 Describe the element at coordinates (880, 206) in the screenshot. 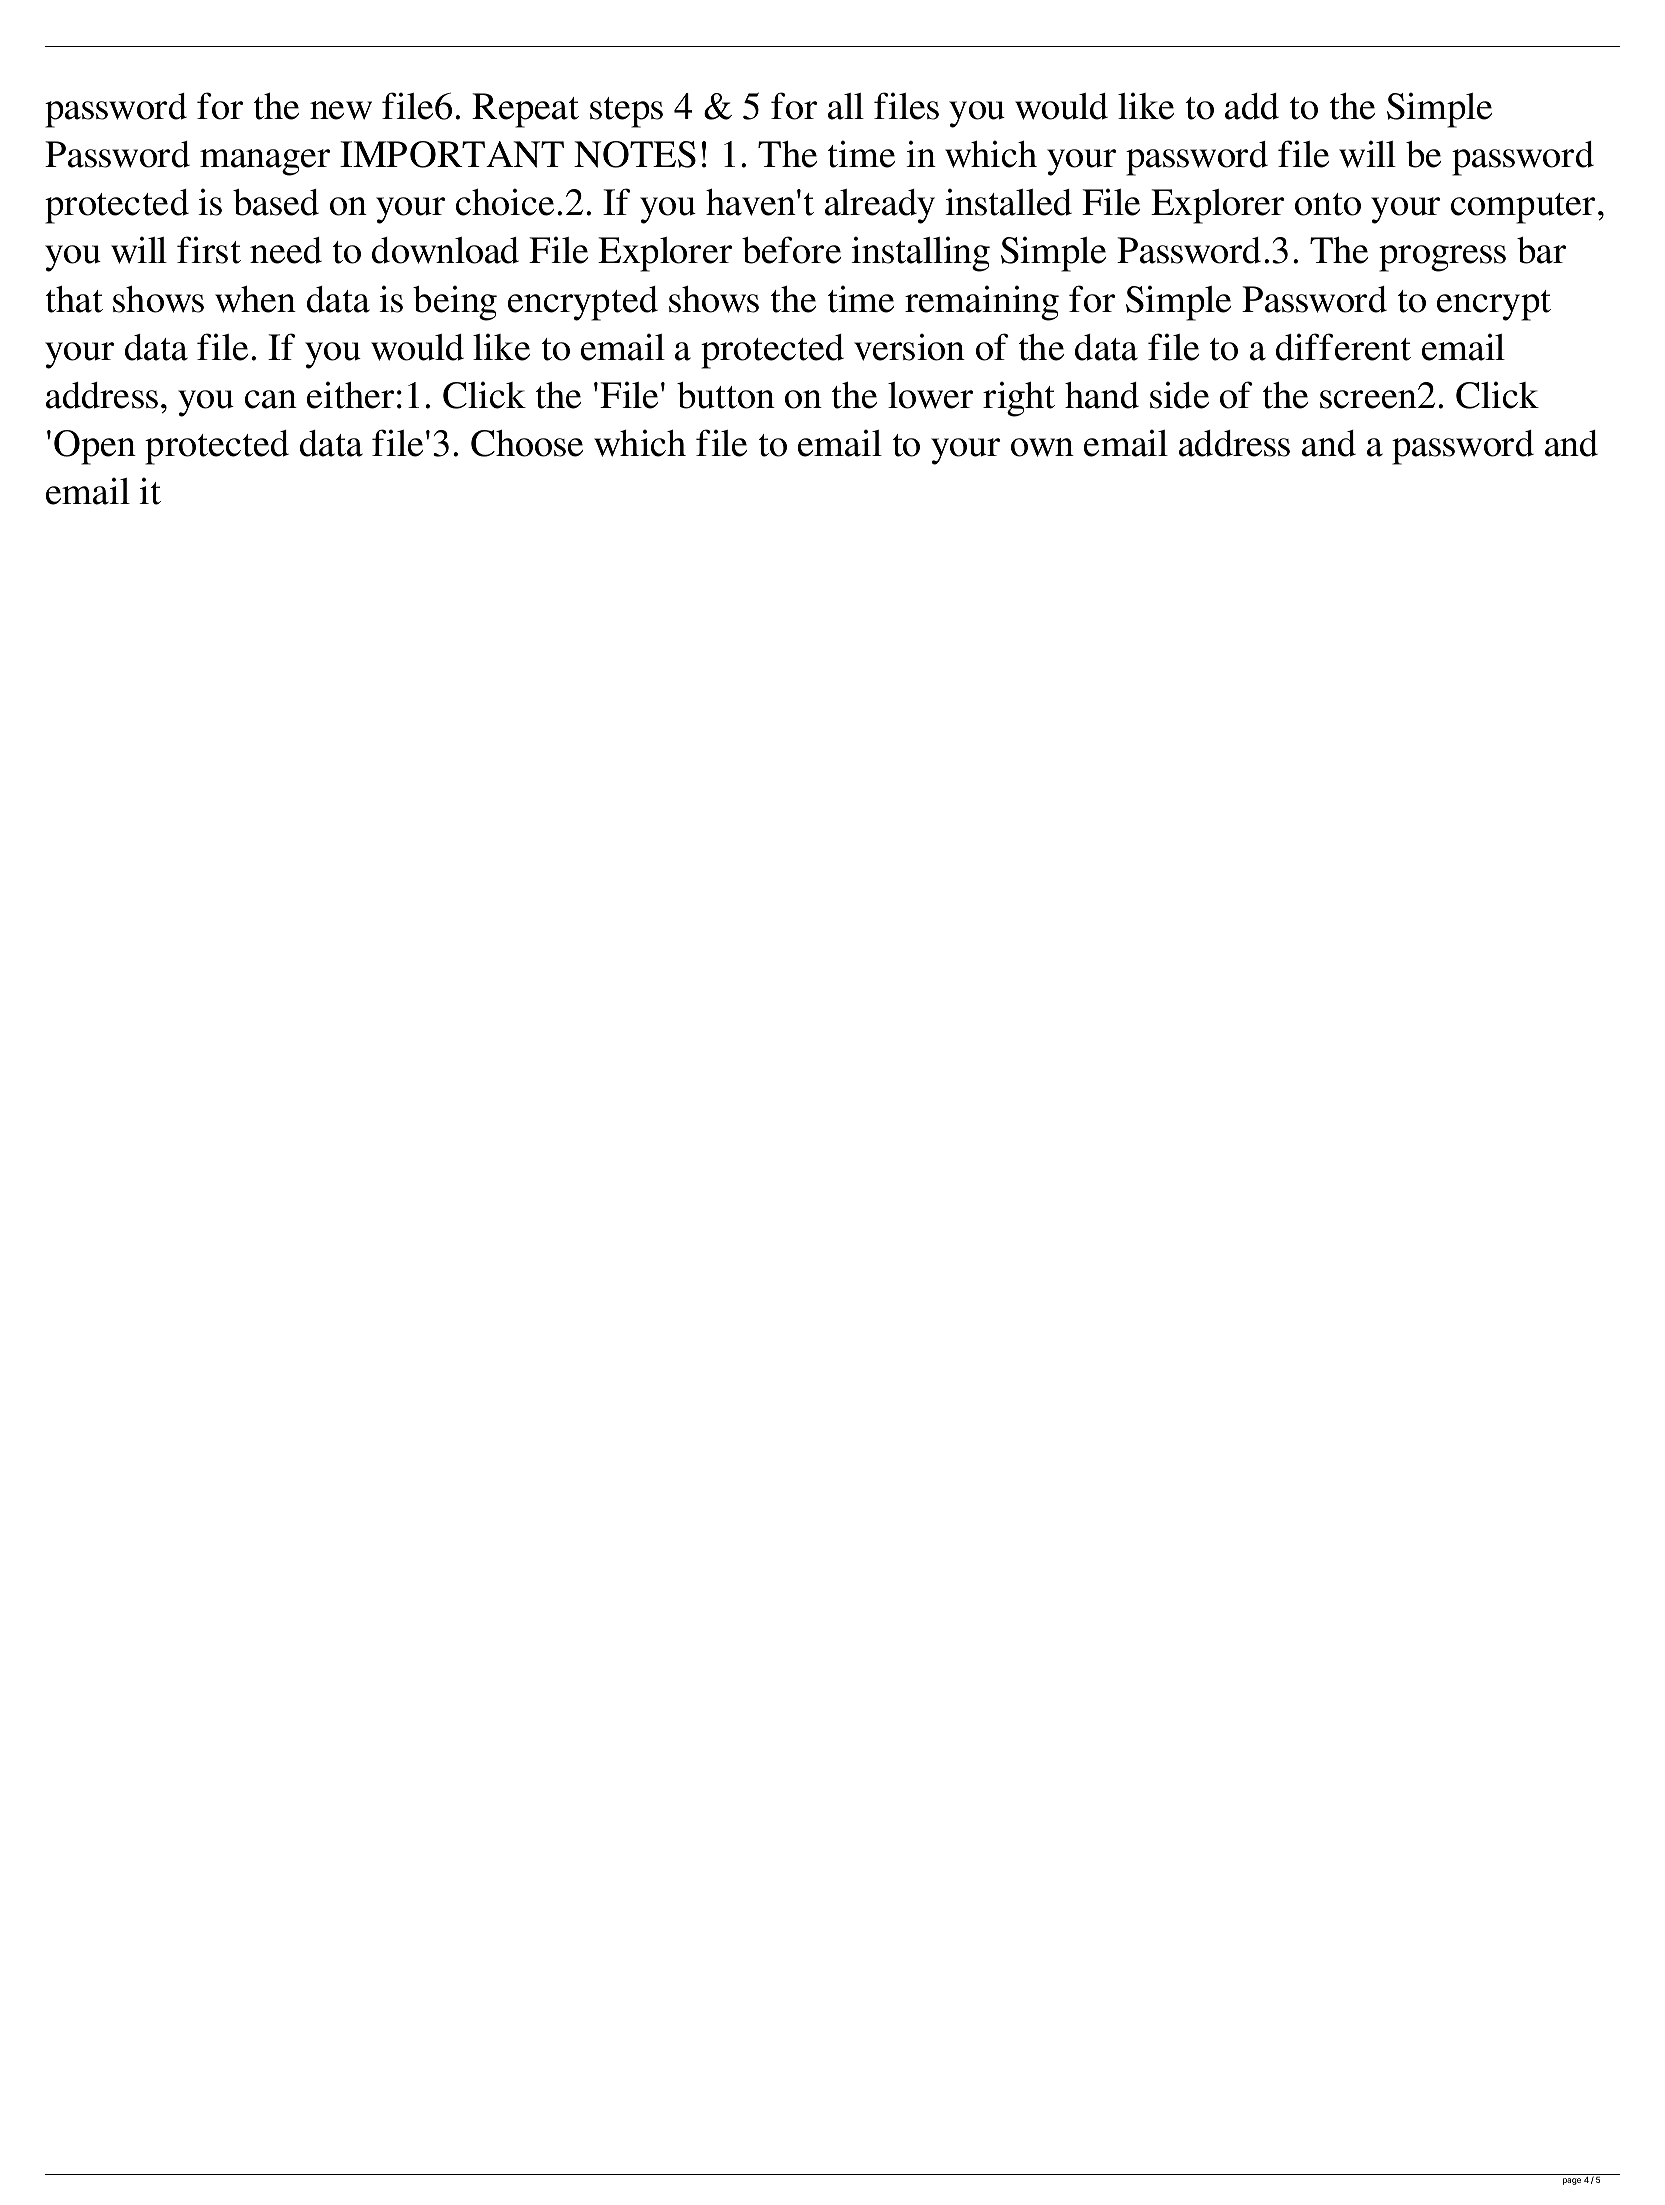

I see `already` at that location.
